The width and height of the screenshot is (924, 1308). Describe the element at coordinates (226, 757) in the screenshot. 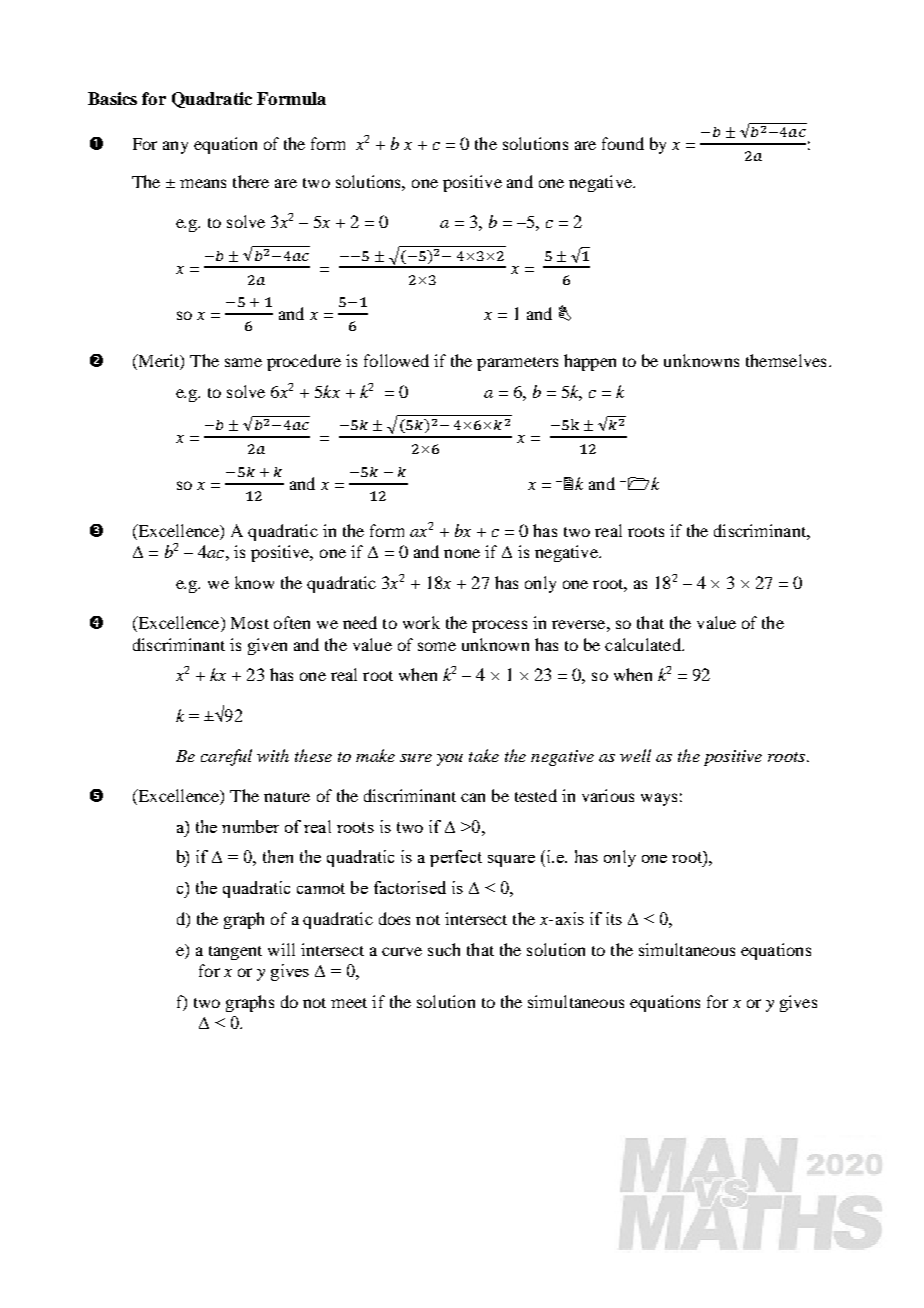

I see `careful` at that location.
